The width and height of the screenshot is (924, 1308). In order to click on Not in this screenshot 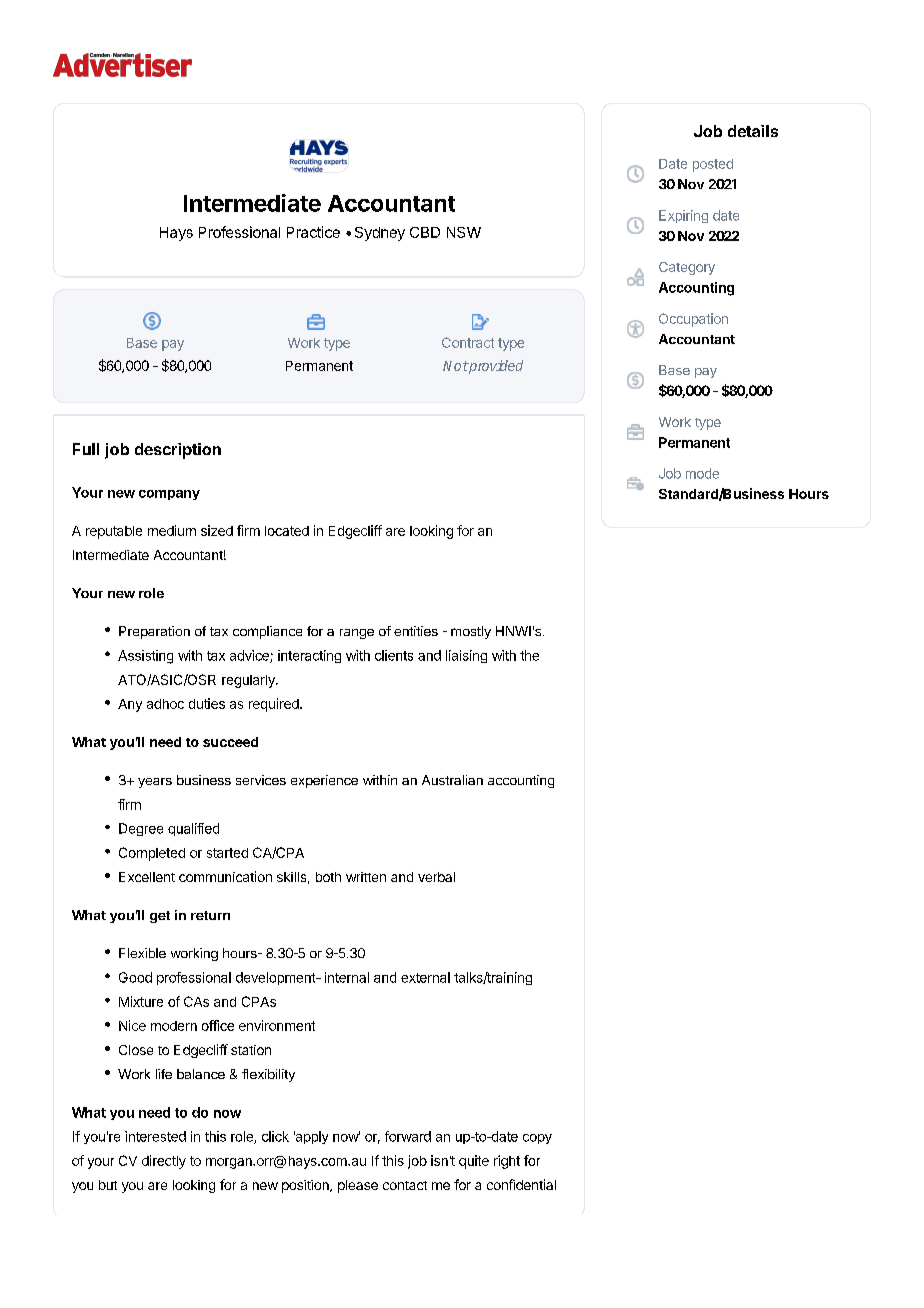, I will do `click(455, 366)`.
